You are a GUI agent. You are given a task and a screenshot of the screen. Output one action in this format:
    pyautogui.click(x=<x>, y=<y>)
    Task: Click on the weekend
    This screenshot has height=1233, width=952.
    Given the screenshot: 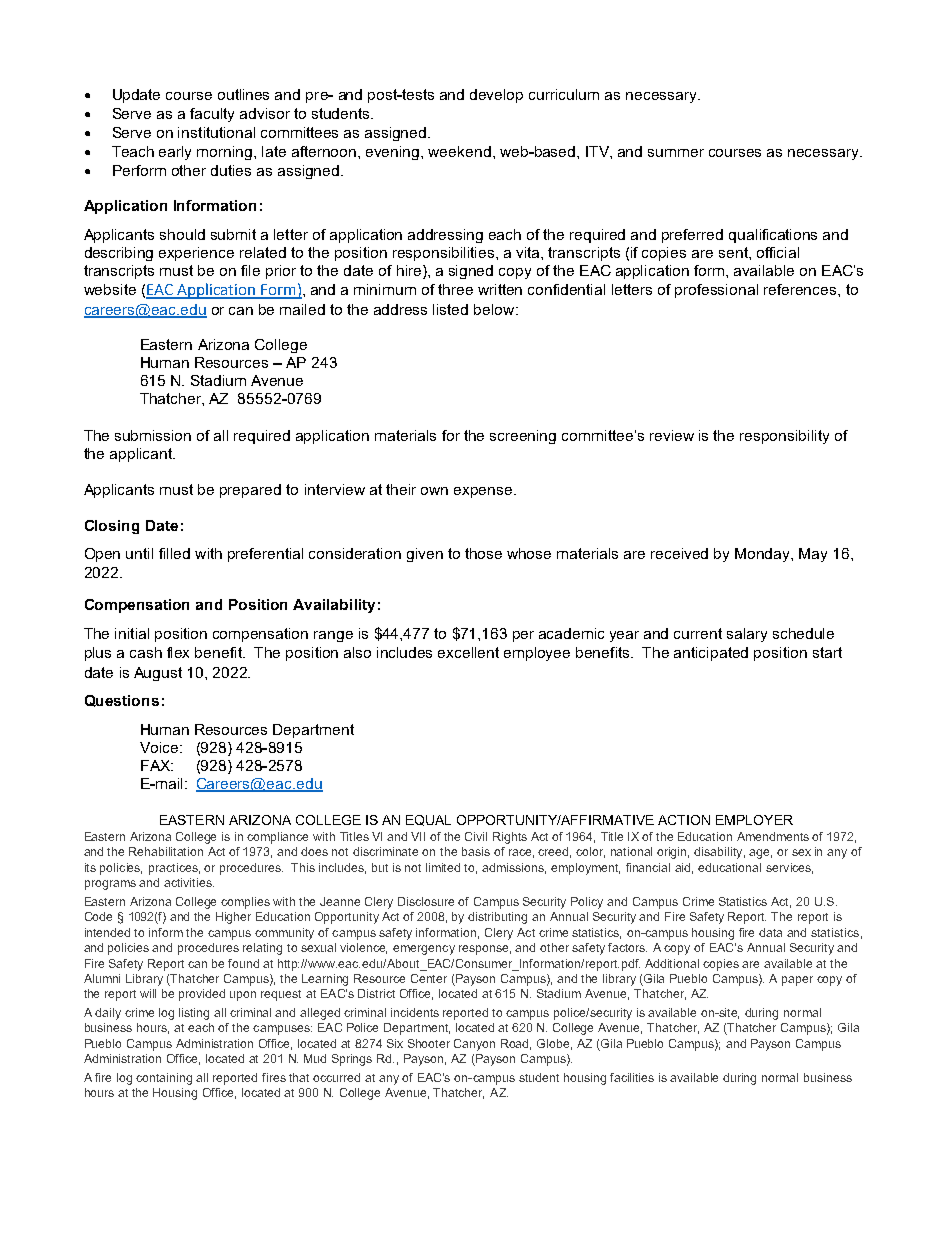 What is the action you would take?
    pyautogui.click(x=459, y=151)
